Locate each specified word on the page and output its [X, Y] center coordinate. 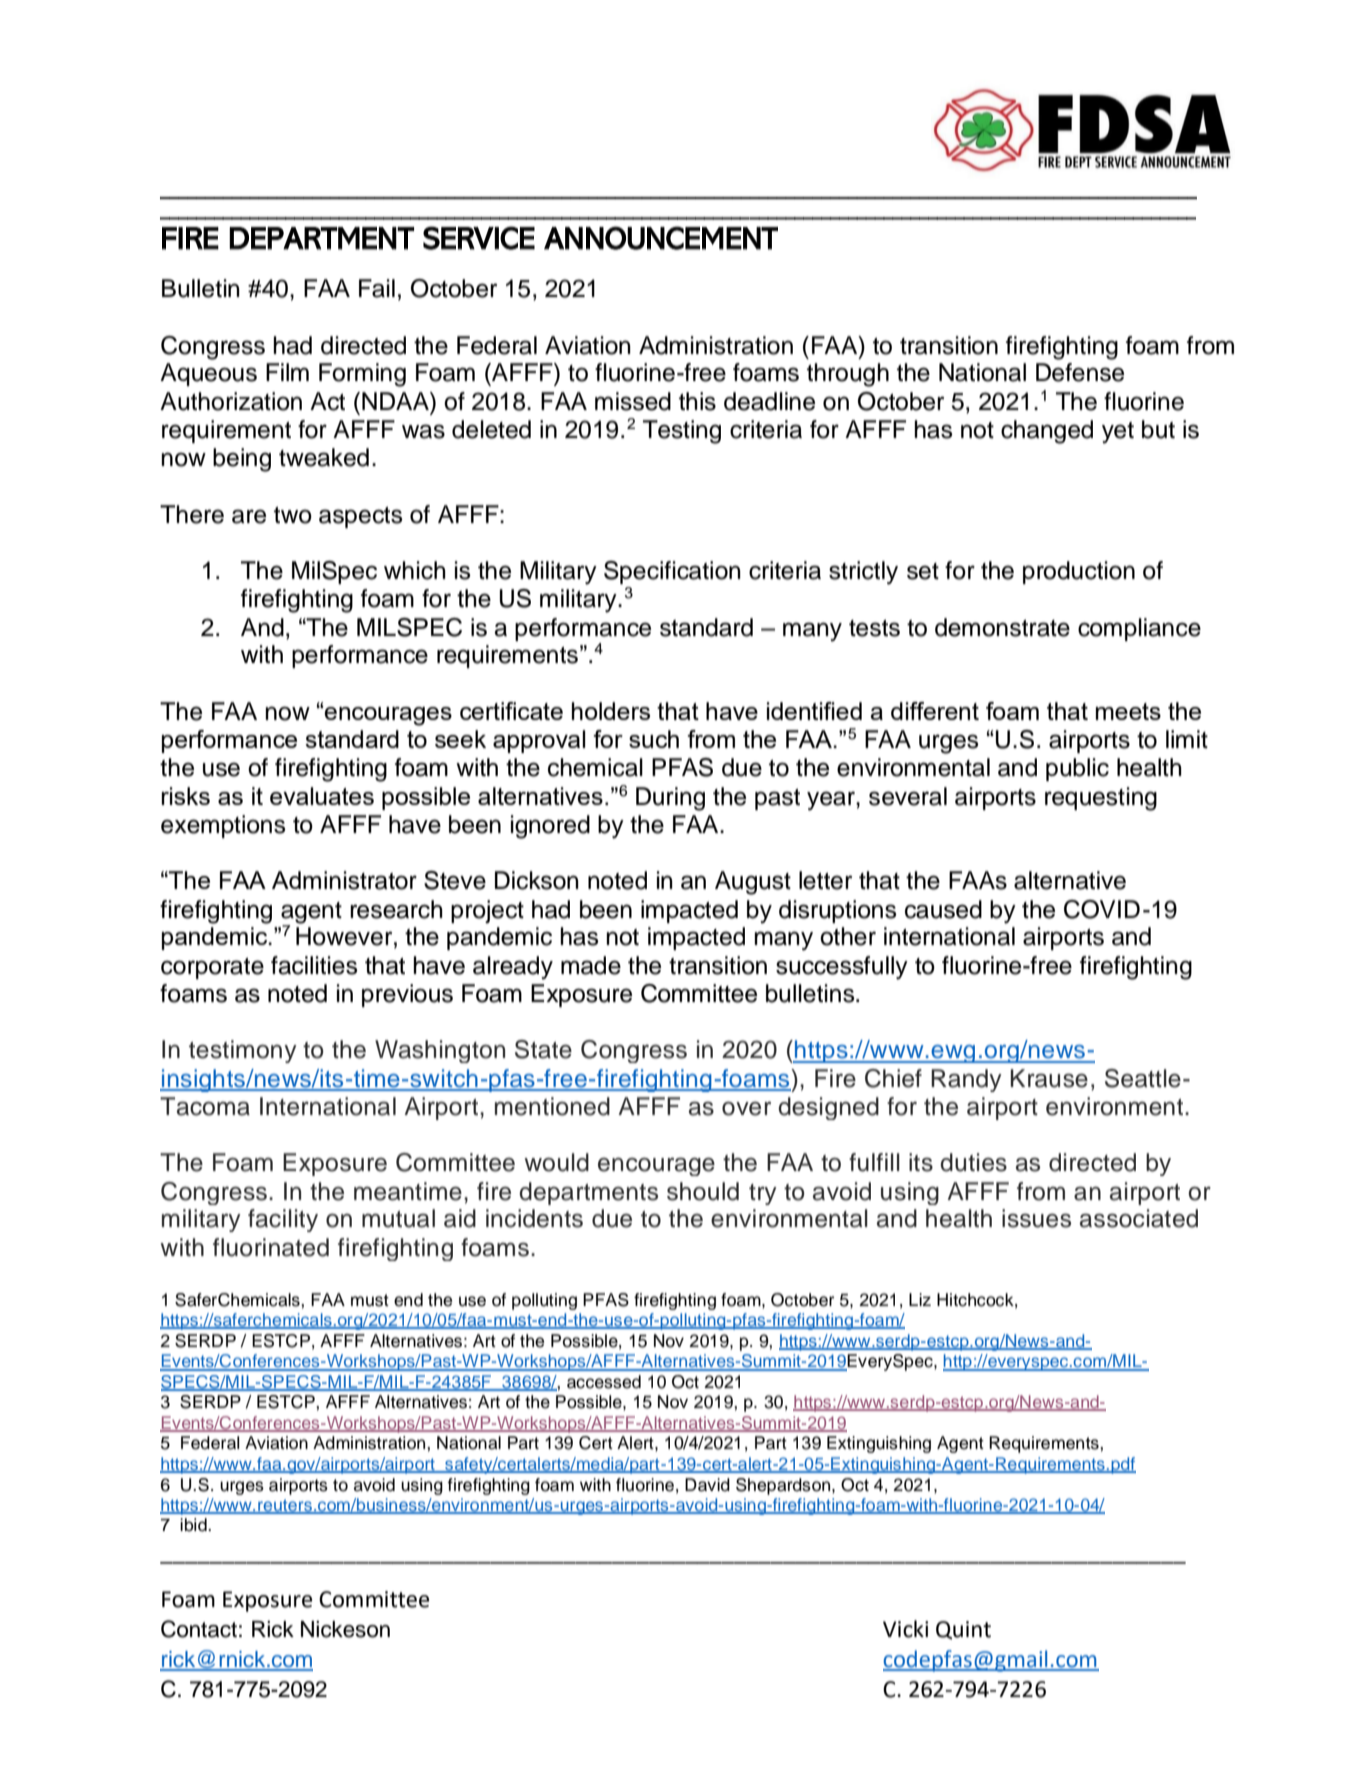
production [1079, 572]
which [415, 570]
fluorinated [271, 1247]
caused [943, 909]
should [703, 1191]
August [753, 883]
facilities [314, 965]
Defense [1080, 372]
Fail [377, 288]
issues [1036, 1218]
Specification [672, 572]
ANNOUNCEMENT [661, 238]
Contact [199, 1629]
